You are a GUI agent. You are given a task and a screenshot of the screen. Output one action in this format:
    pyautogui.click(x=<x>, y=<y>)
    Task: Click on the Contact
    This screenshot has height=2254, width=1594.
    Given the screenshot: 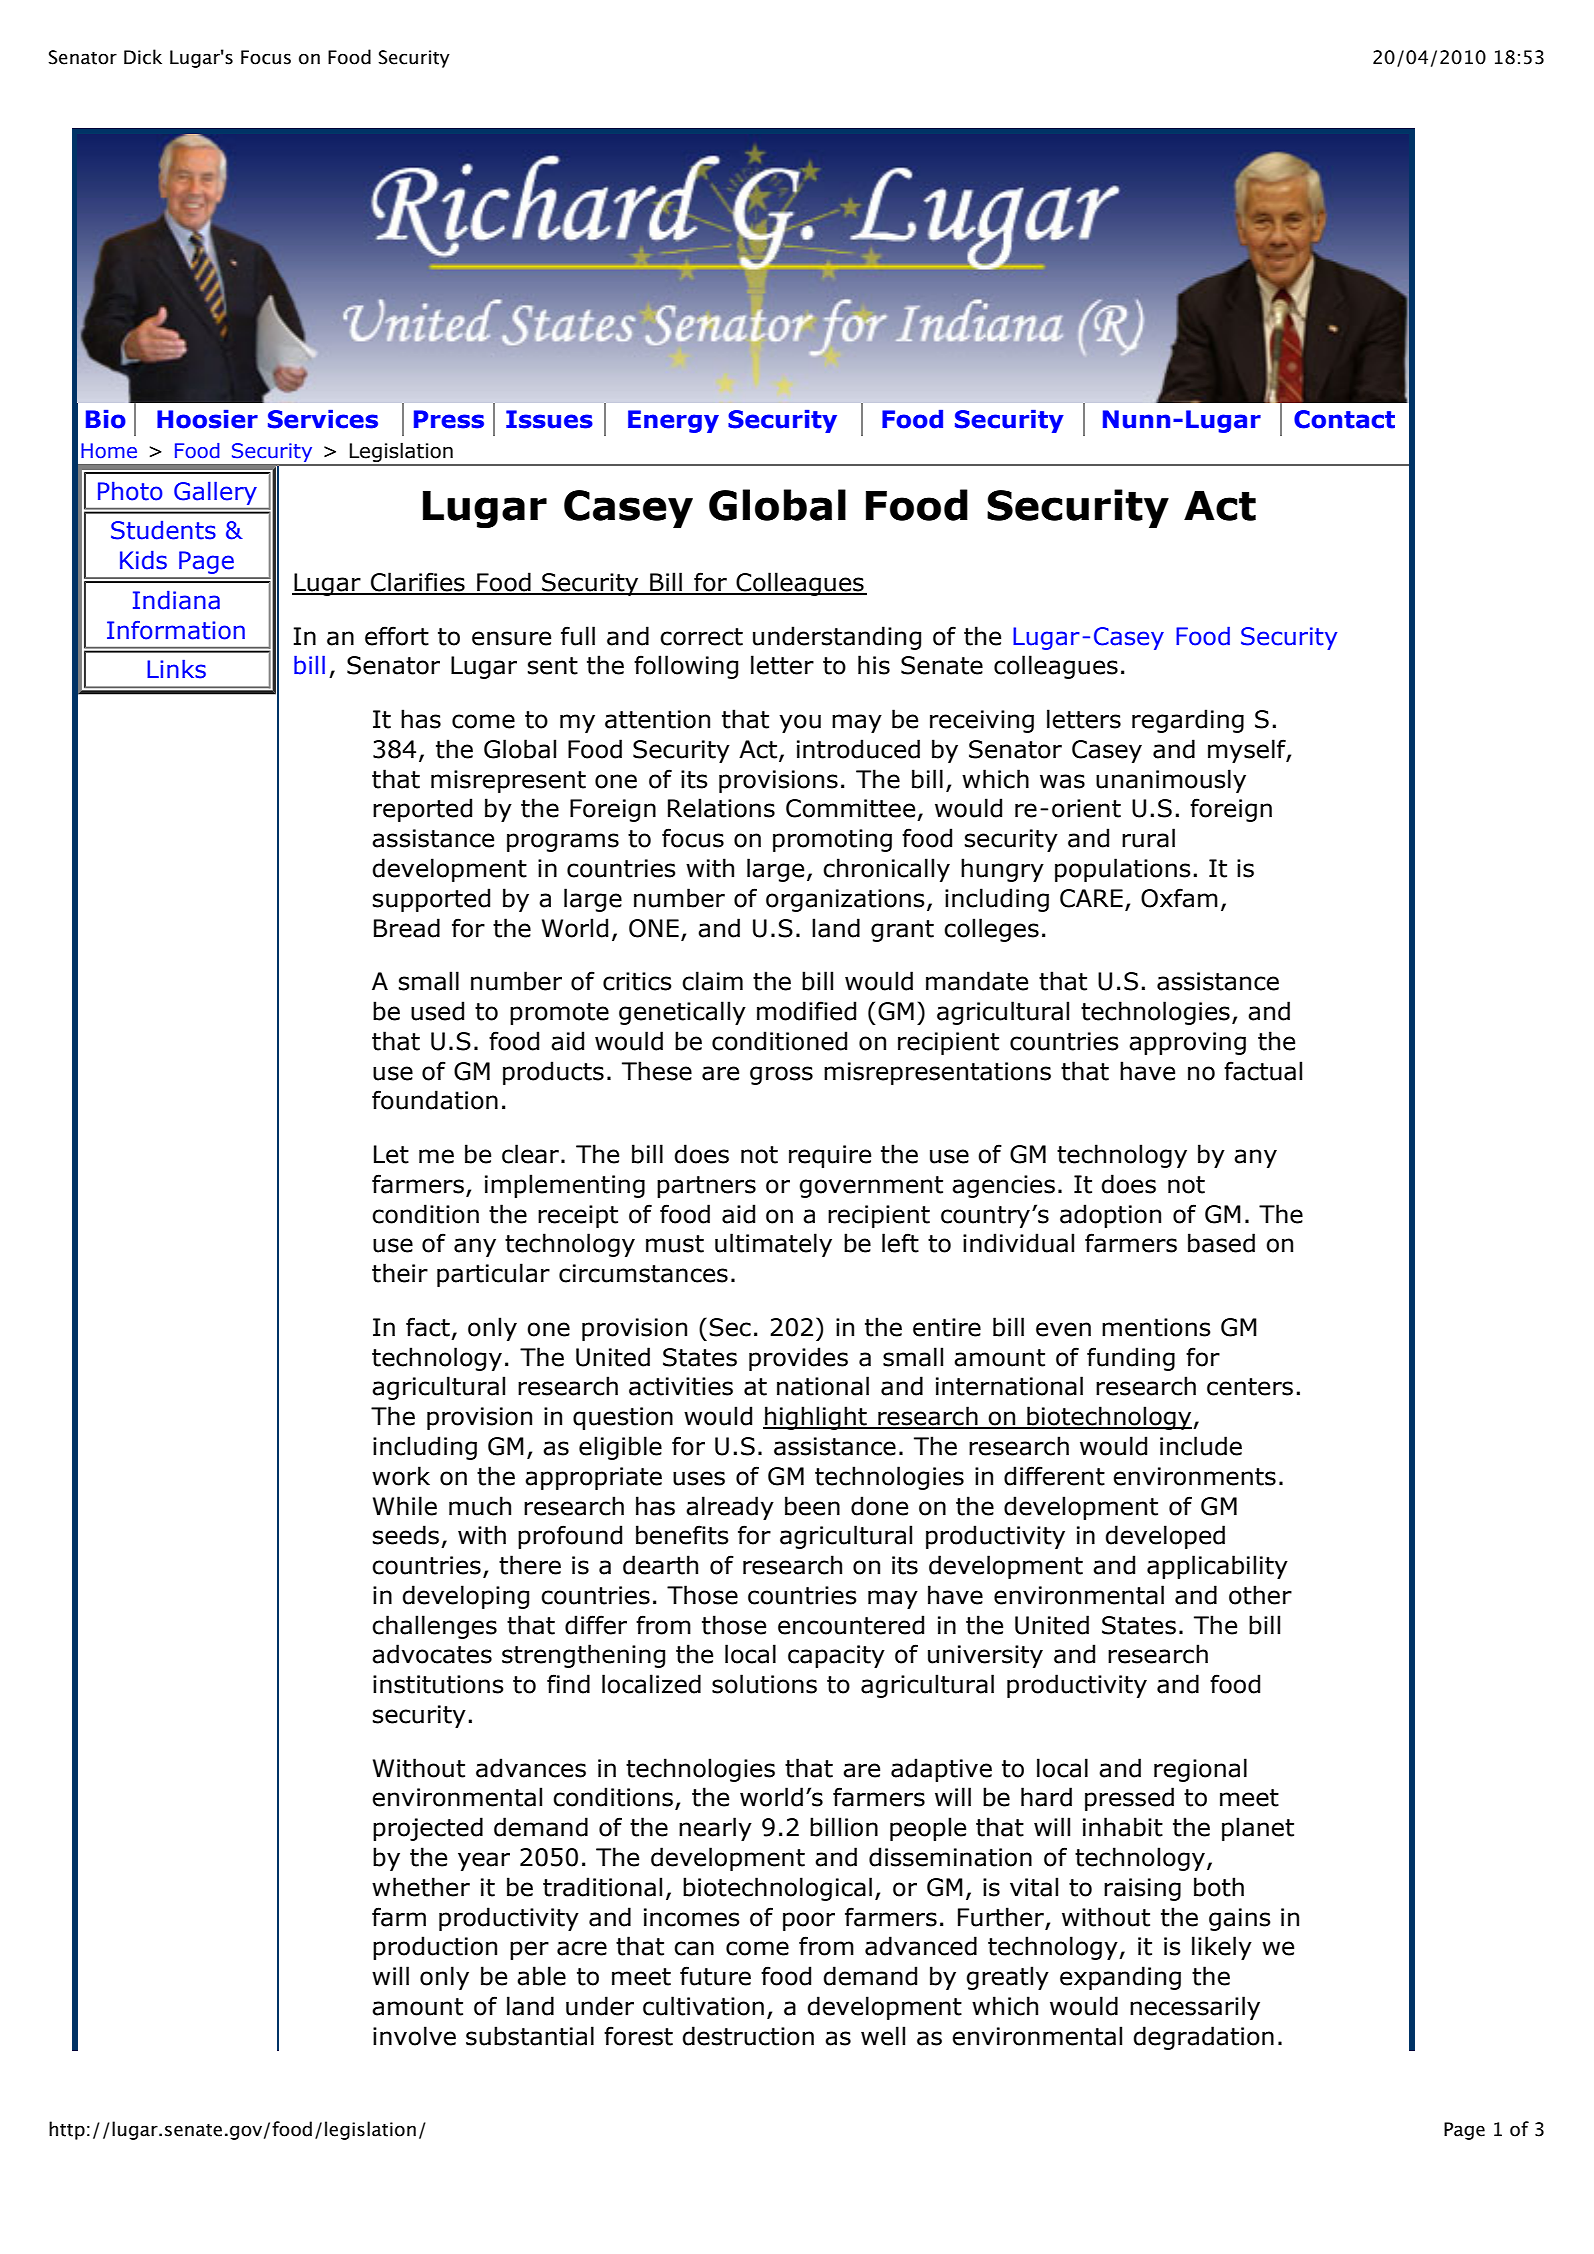 What is the action you would take?
    pyautogui.click(x=1344, y=419)
